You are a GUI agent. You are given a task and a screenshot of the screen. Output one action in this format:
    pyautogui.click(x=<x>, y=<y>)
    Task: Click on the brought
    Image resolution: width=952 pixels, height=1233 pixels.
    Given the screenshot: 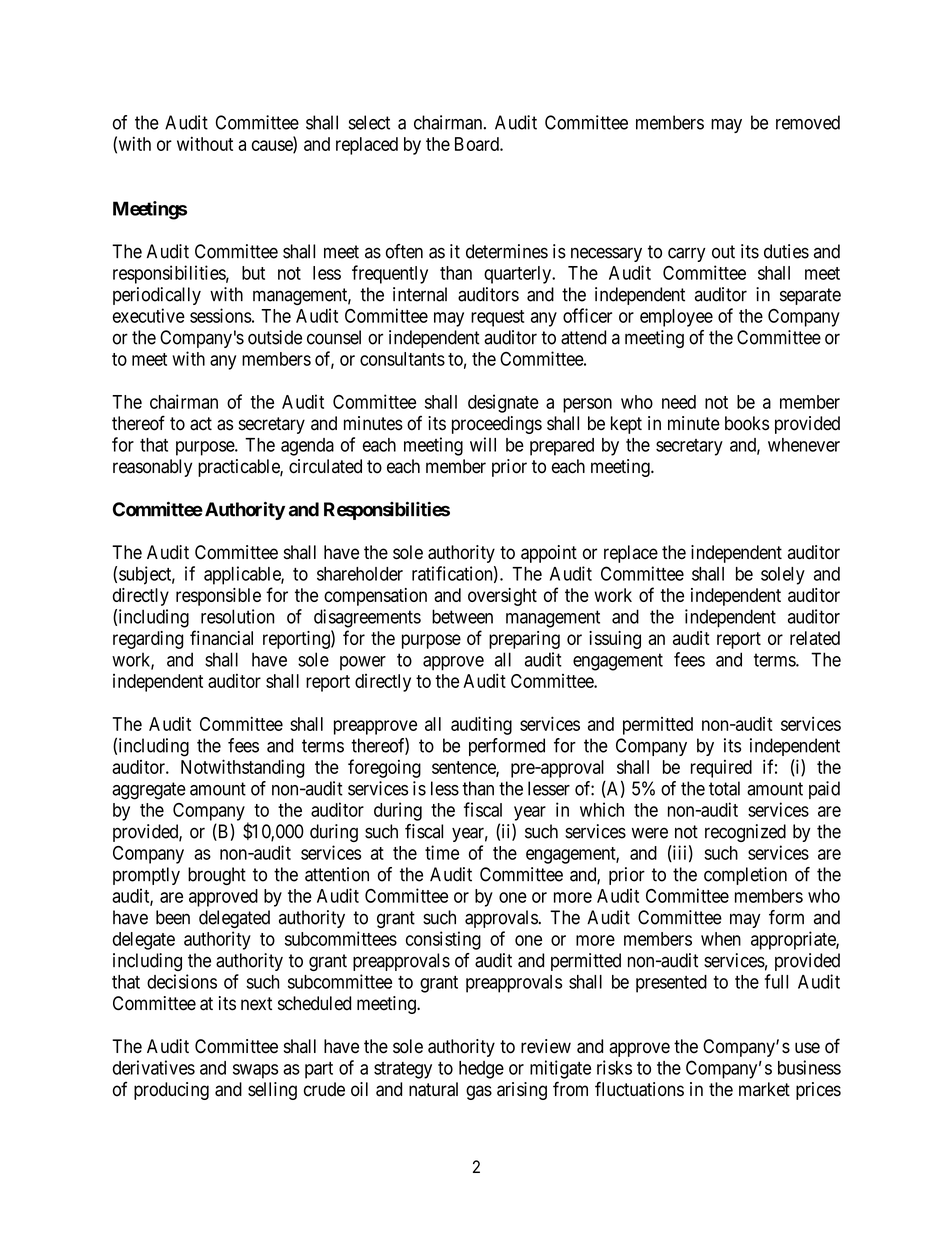 What is the action you would take?
    pyautogui.click(x=217, y=876)
